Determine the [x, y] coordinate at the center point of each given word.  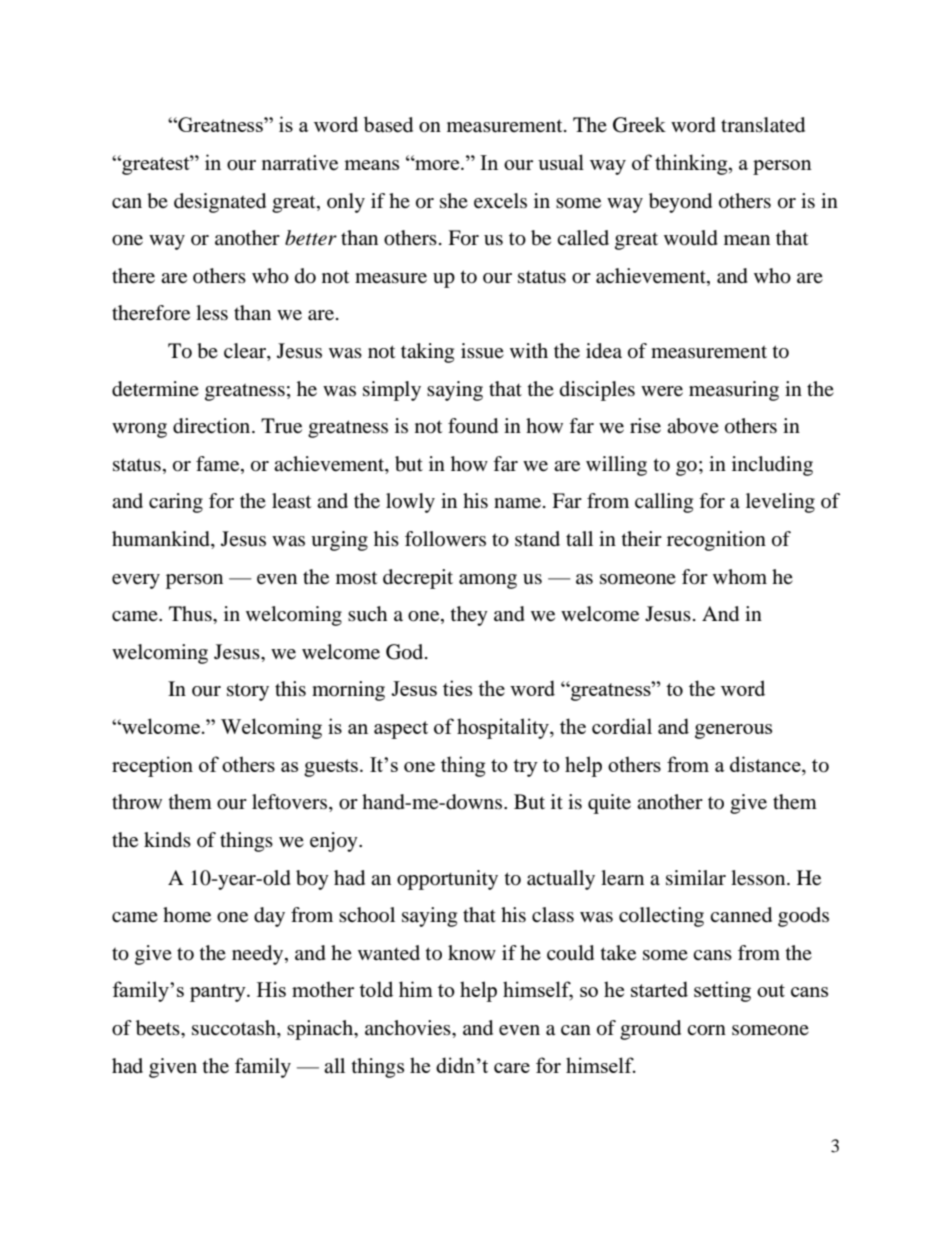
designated [220, 203]
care [512, 1068]
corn [706, 1030]
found [473, 426]
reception [152, 766]
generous [733, 731]
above [693, 426]
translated [763, 125]
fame [219, 465]
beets [159, 1028]
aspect [401, 730]
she [454, 200]
